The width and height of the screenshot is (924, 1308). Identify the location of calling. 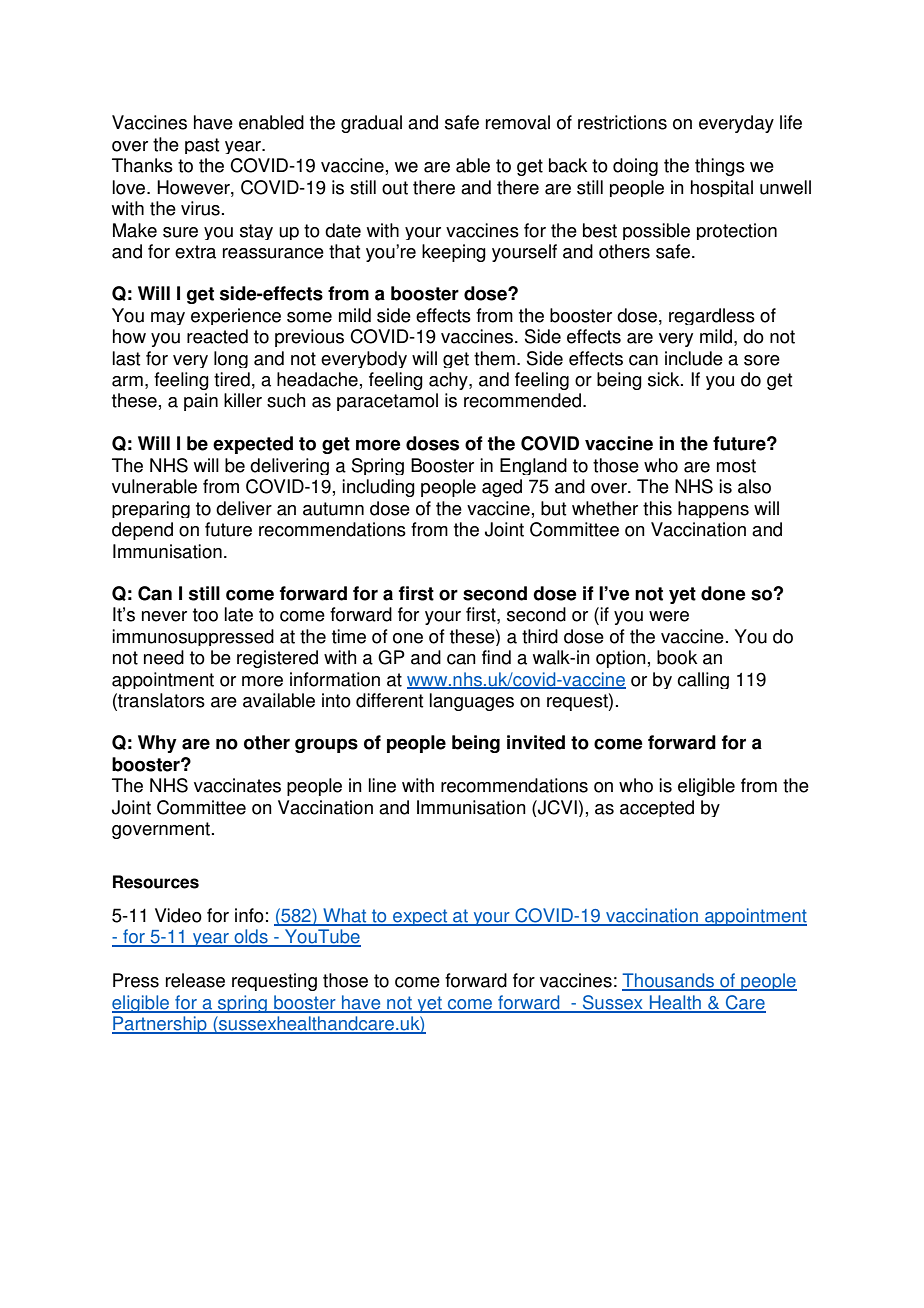
(703, 680).
